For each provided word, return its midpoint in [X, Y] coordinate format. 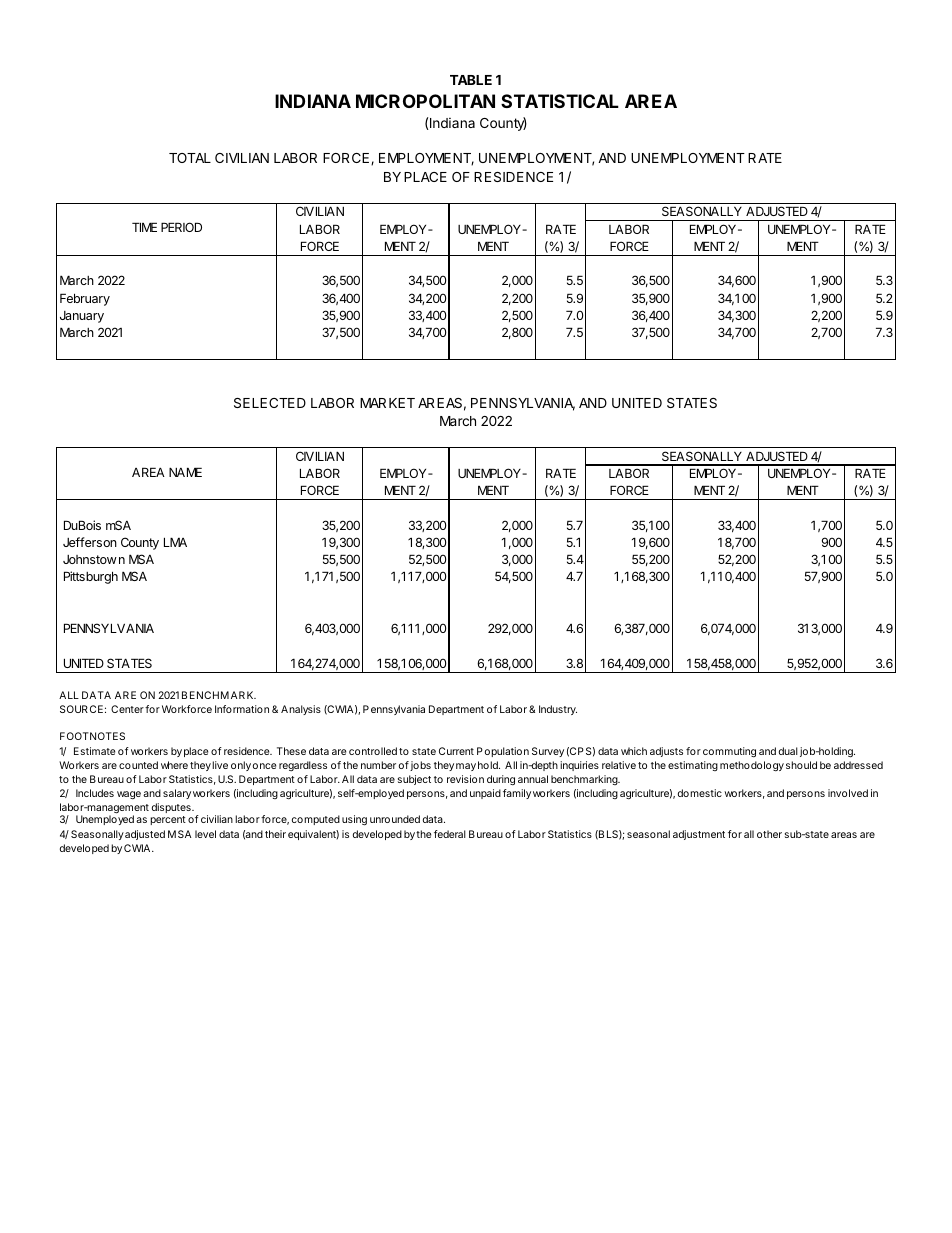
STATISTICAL [560, 101]
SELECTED [270, 403]
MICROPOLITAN [425, 101]
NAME [185, 472]
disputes [172, 808]
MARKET [387, 403]
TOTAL [190, 158]
